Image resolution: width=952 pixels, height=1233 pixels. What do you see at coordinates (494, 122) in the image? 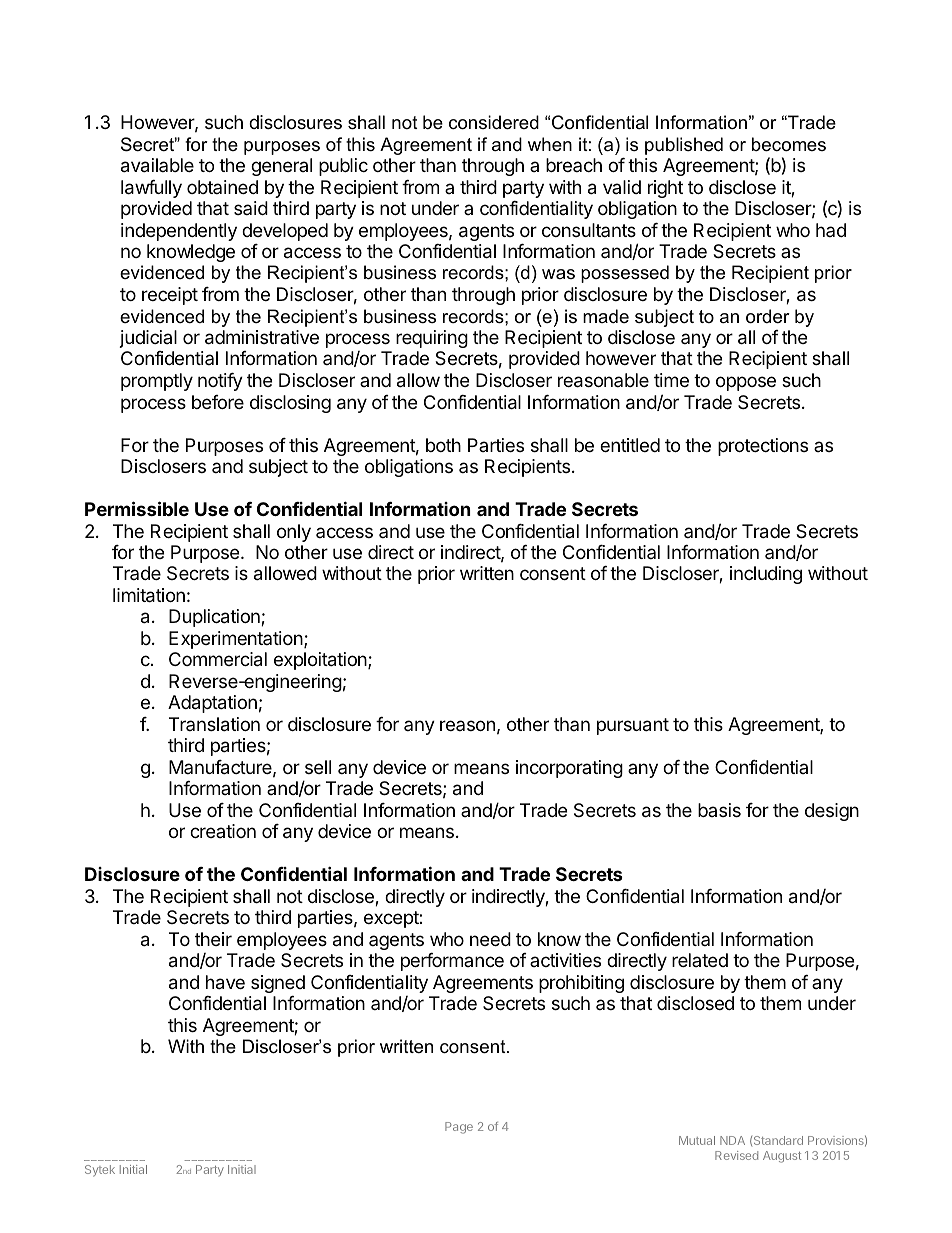
I see `considered` at bounding box center [494, 122].
